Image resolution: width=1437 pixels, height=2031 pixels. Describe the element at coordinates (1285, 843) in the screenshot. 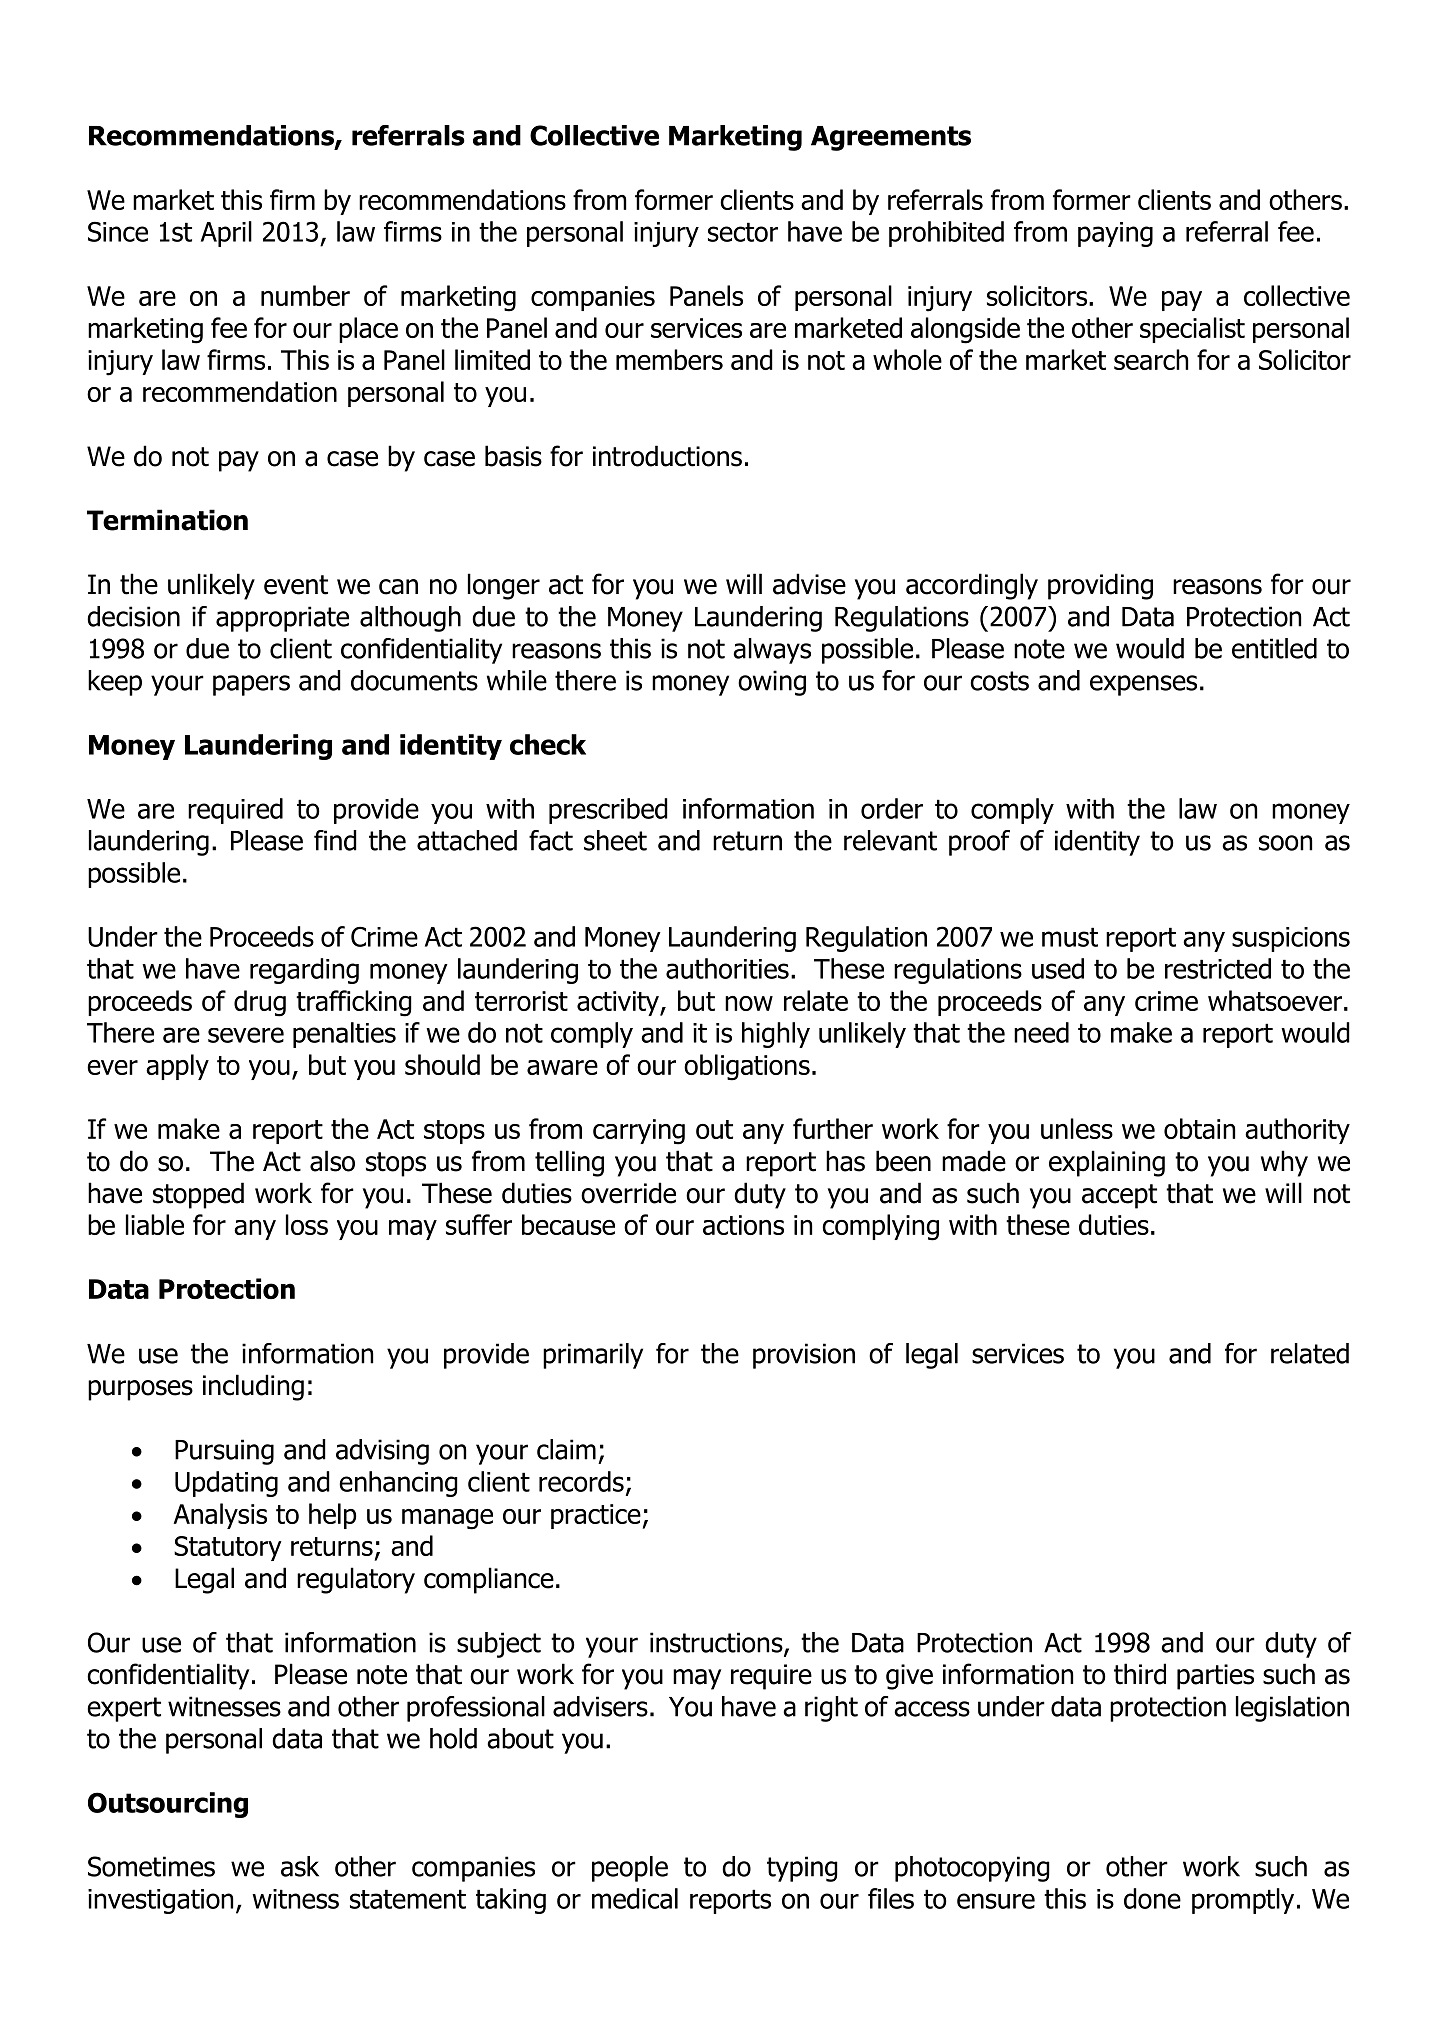

I see `soon` at that location.
